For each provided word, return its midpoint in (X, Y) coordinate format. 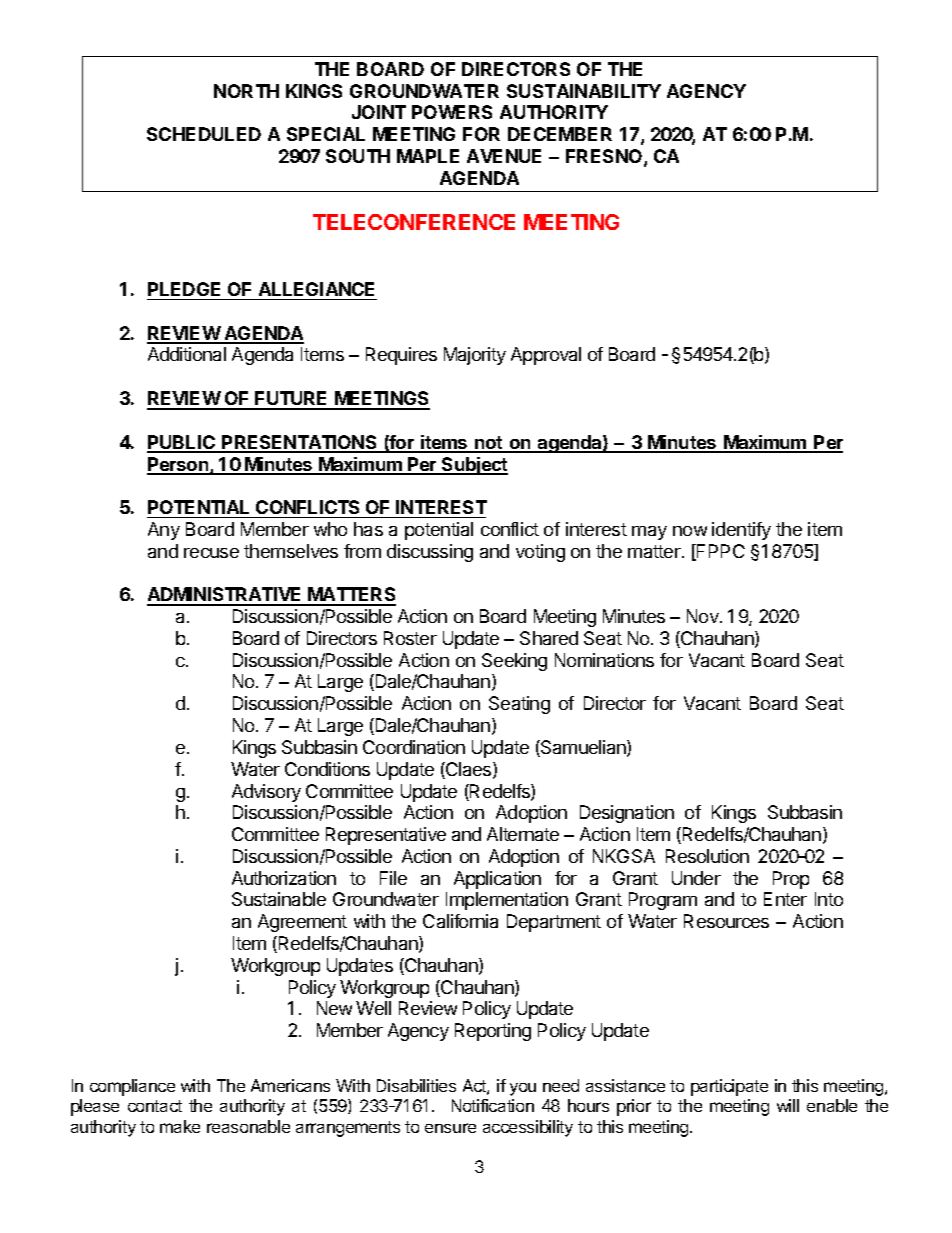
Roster (410, 638)
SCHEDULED (204, 134)
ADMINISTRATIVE (226, 596)
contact (155, 1106)
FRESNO (605, 157)
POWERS (452, 112)
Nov (704, 616)
